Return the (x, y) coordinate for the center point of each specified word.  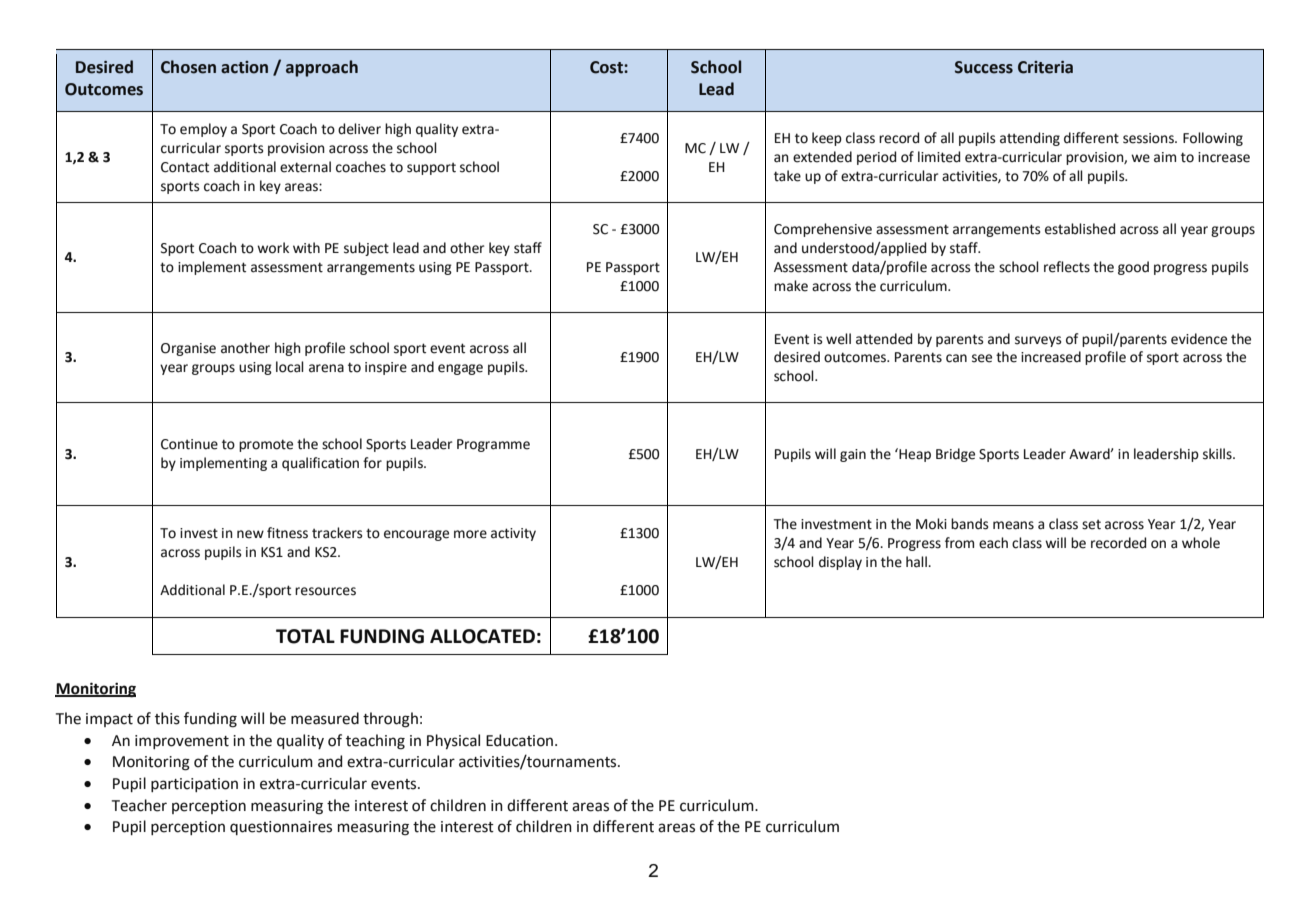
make (791, 286)
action (244, 67)
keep (827, 139)
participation (194, 785)
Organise (188, 349)
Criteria (1045, 67)
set (1091, 525)
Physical (453, 741)
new (250, 534)
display (840, 563)
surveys (1038, 341)
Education (521, 740)
